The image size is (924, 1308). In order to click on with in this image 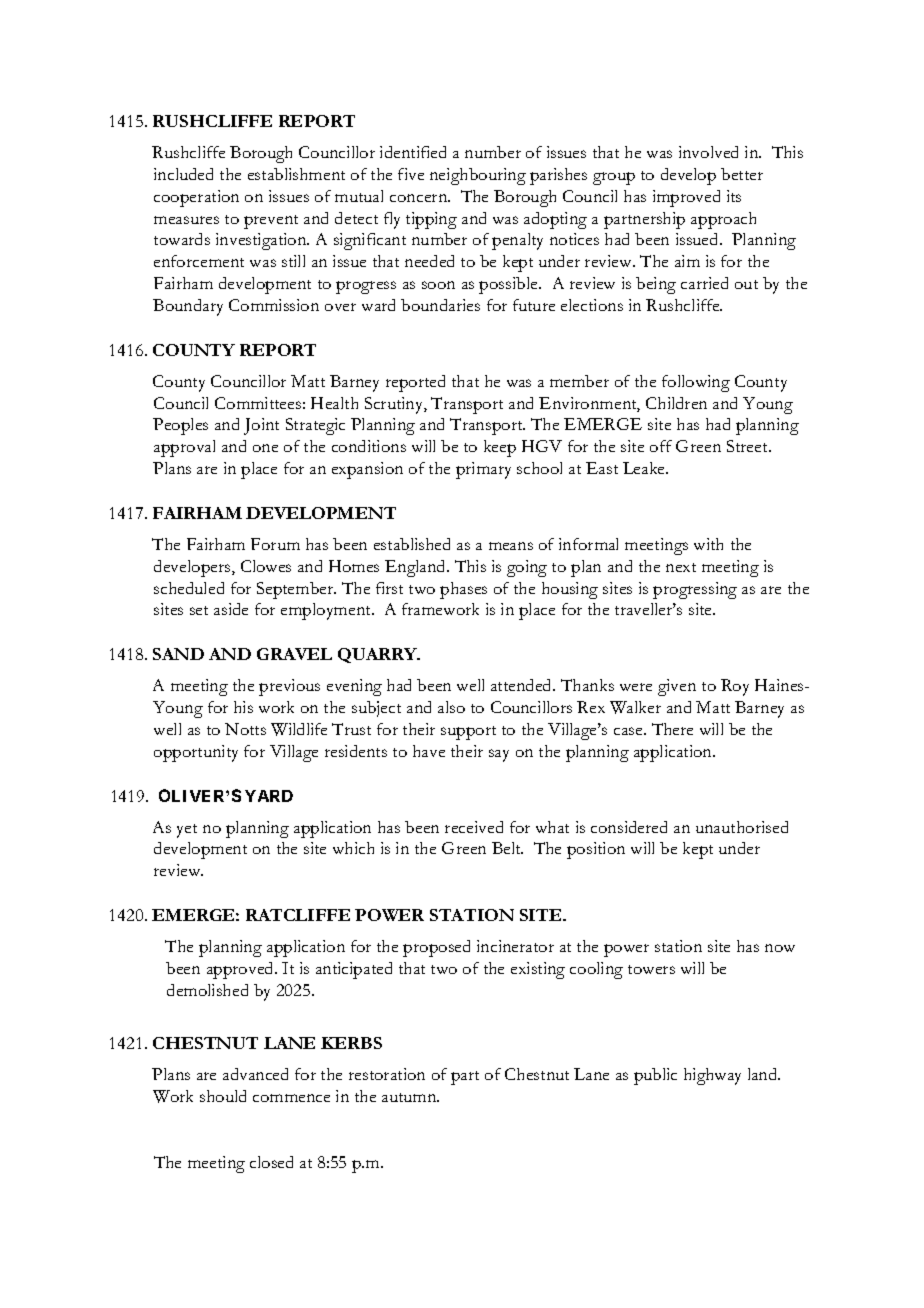, I will do `click(708, 544)`.
